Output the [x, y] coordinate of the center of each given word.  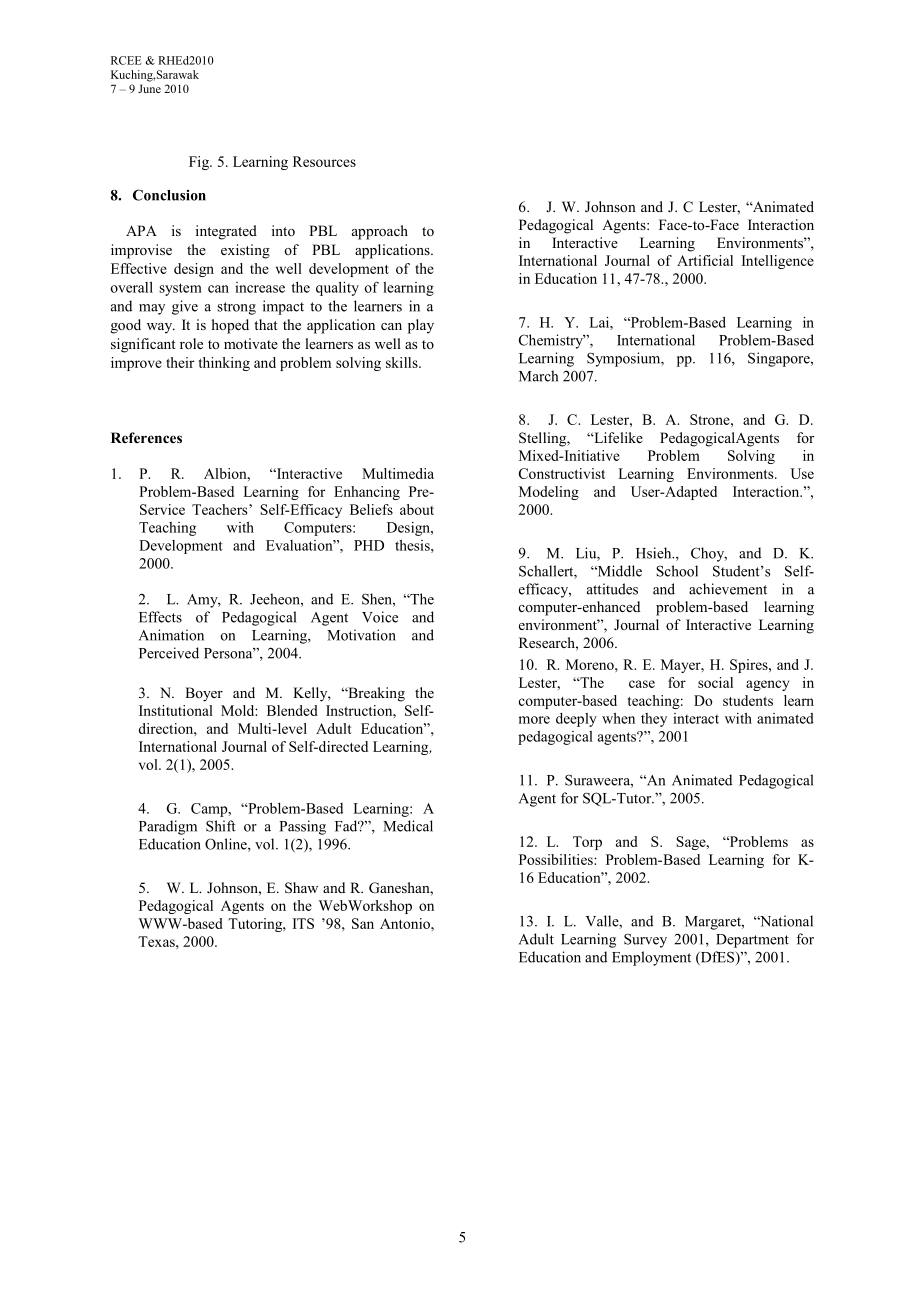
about [417, 509]
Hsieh [655, 553]
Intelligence [778, 262]
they [654, 720]
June [149, 88]
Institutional [176, 710]
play [421, 326]
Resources [324, 161]
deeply [576, 720]
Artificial [705, 260]
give [185, 307]
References [146, 437]
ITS [303, 923]
